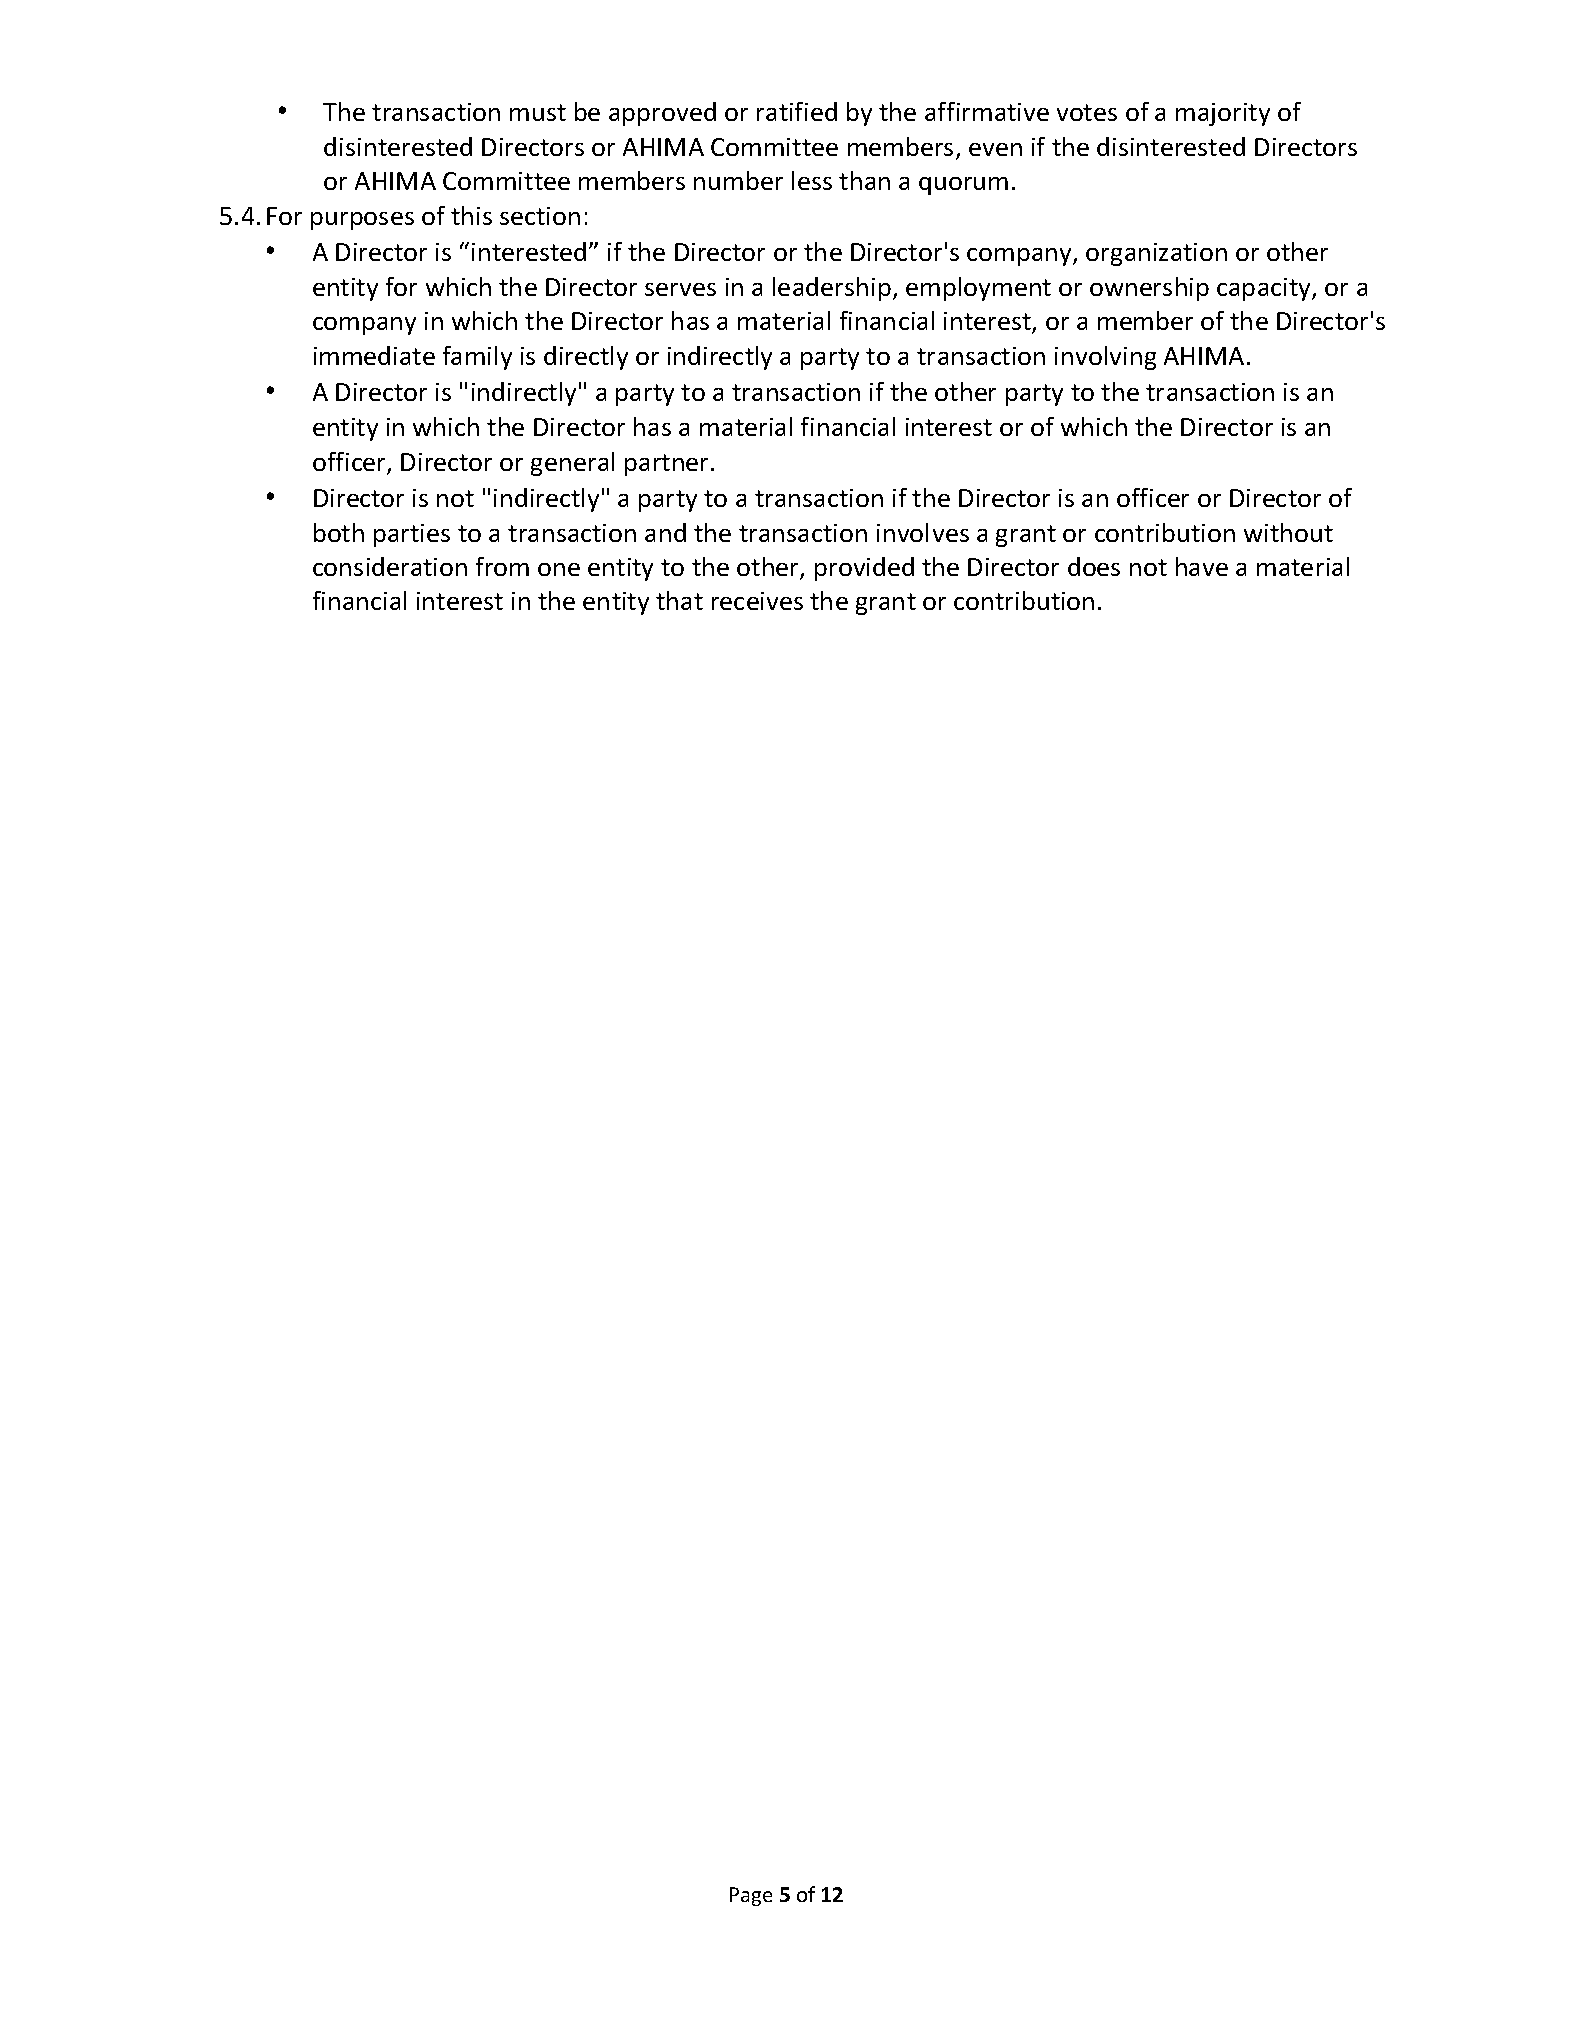  I want to click on this, so click(471, 215).
